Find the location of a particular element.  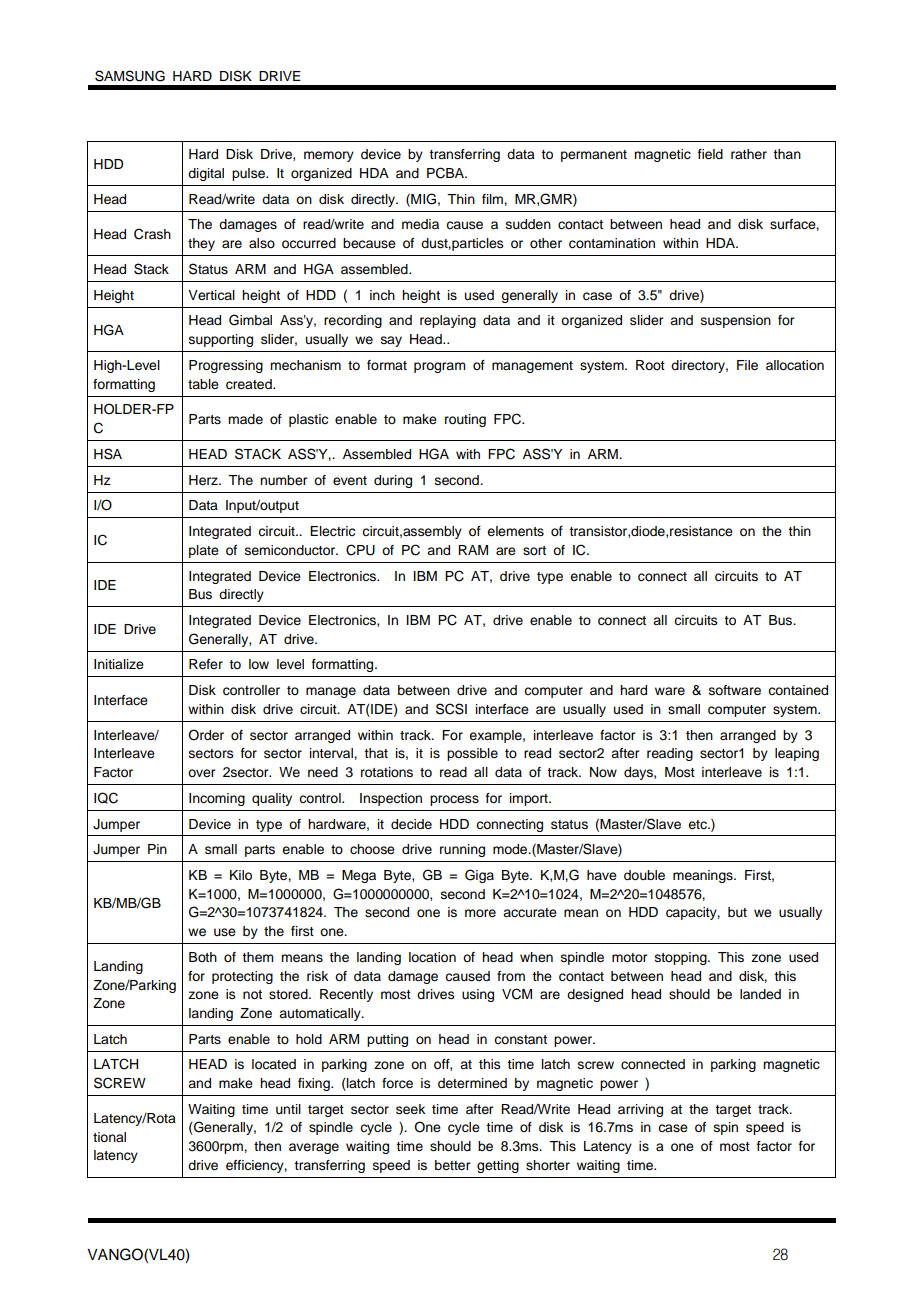

contained is located at coordinates (798, 690).
